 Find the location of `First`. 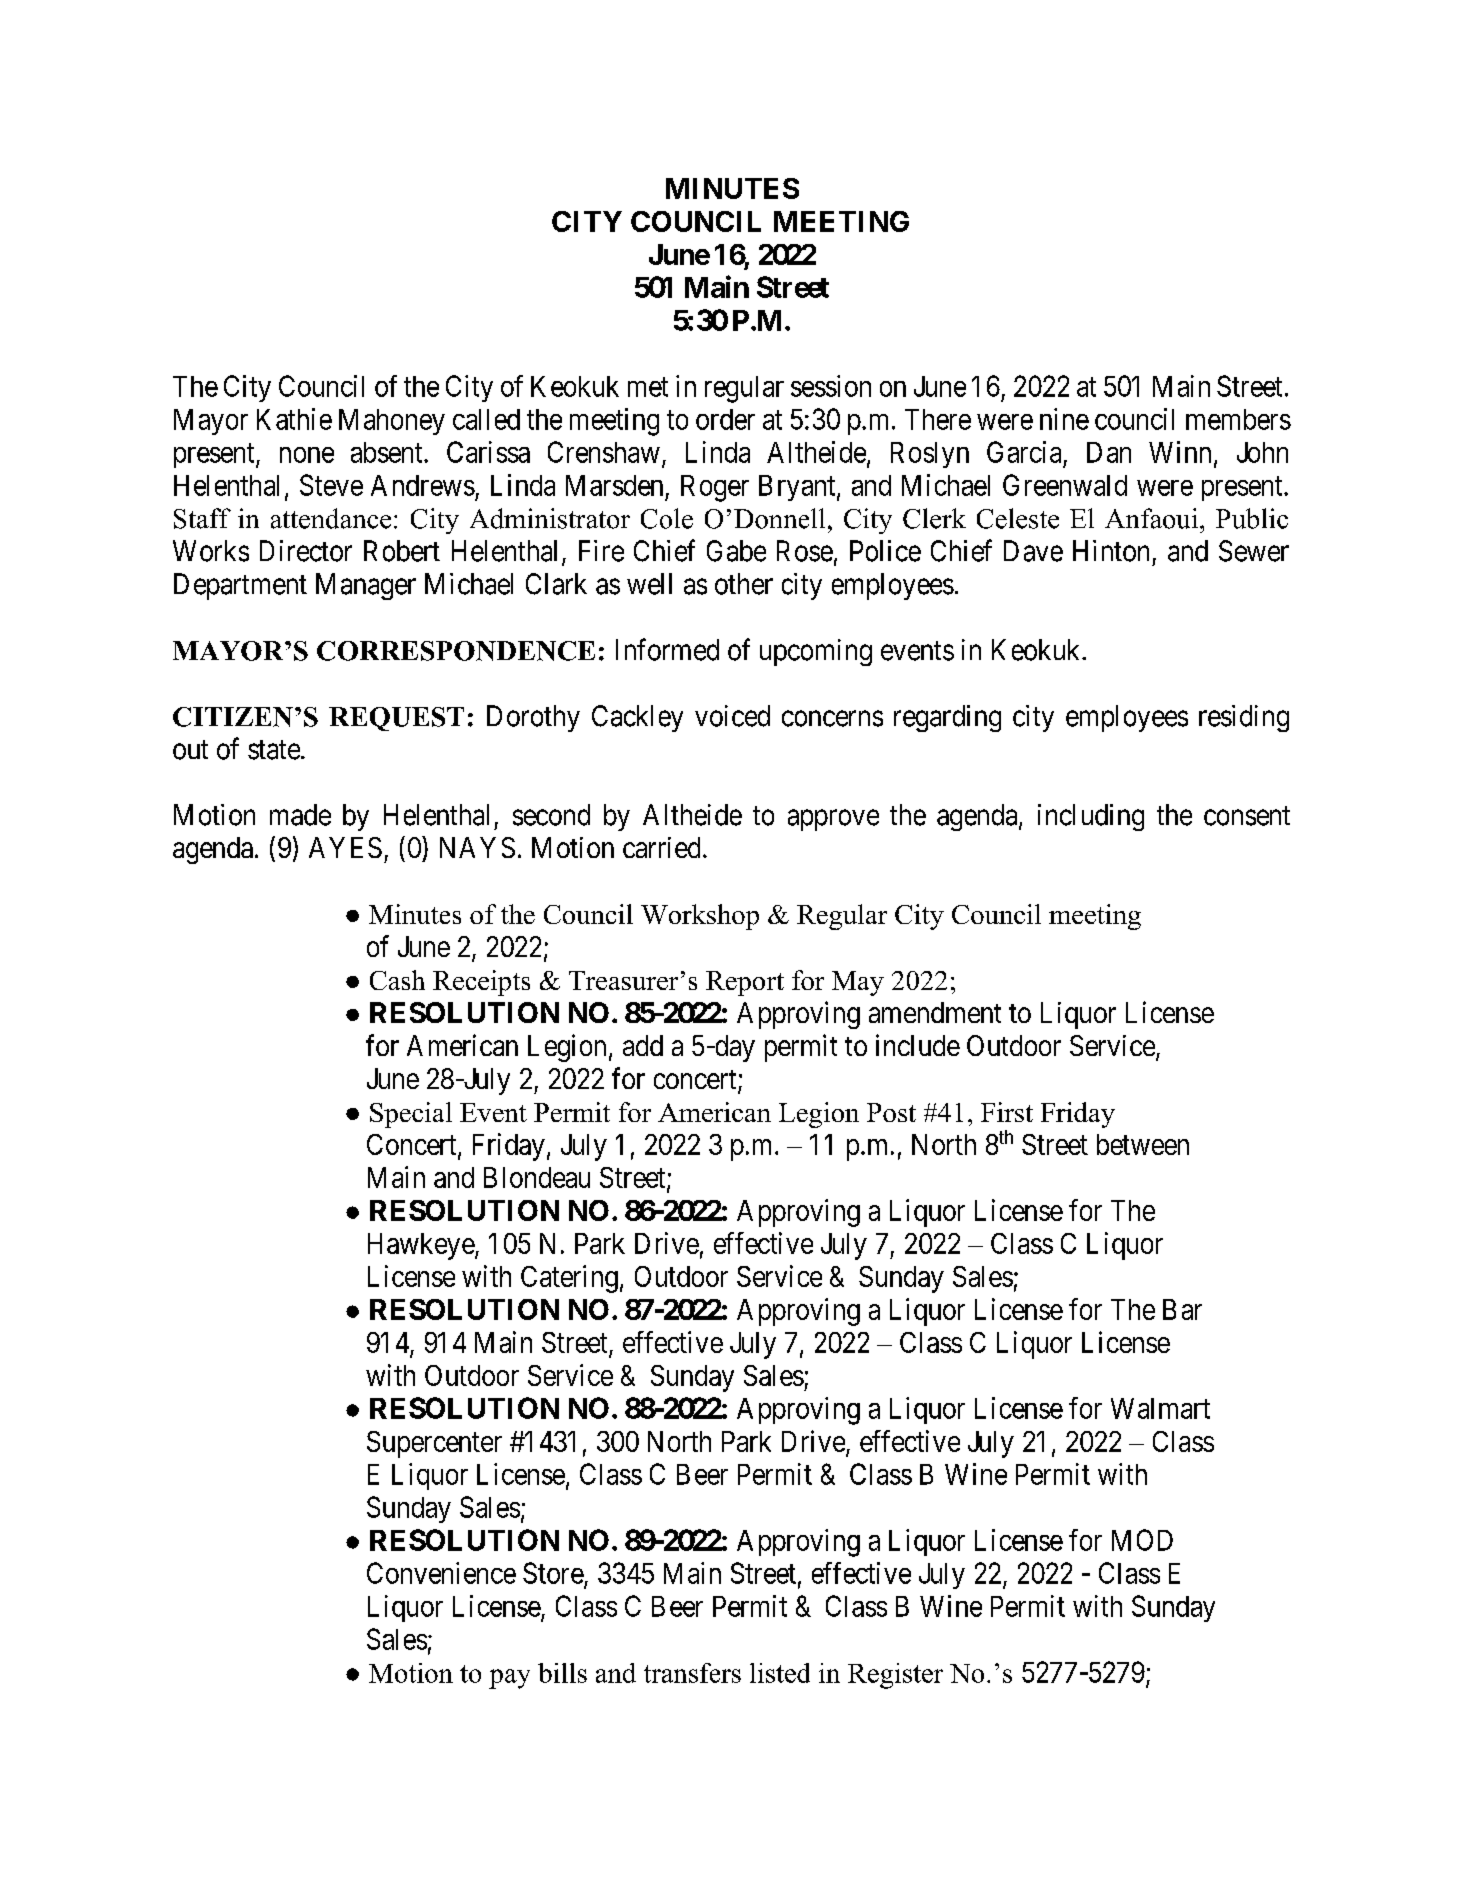

First is located at coordinates (1007, 1112).
